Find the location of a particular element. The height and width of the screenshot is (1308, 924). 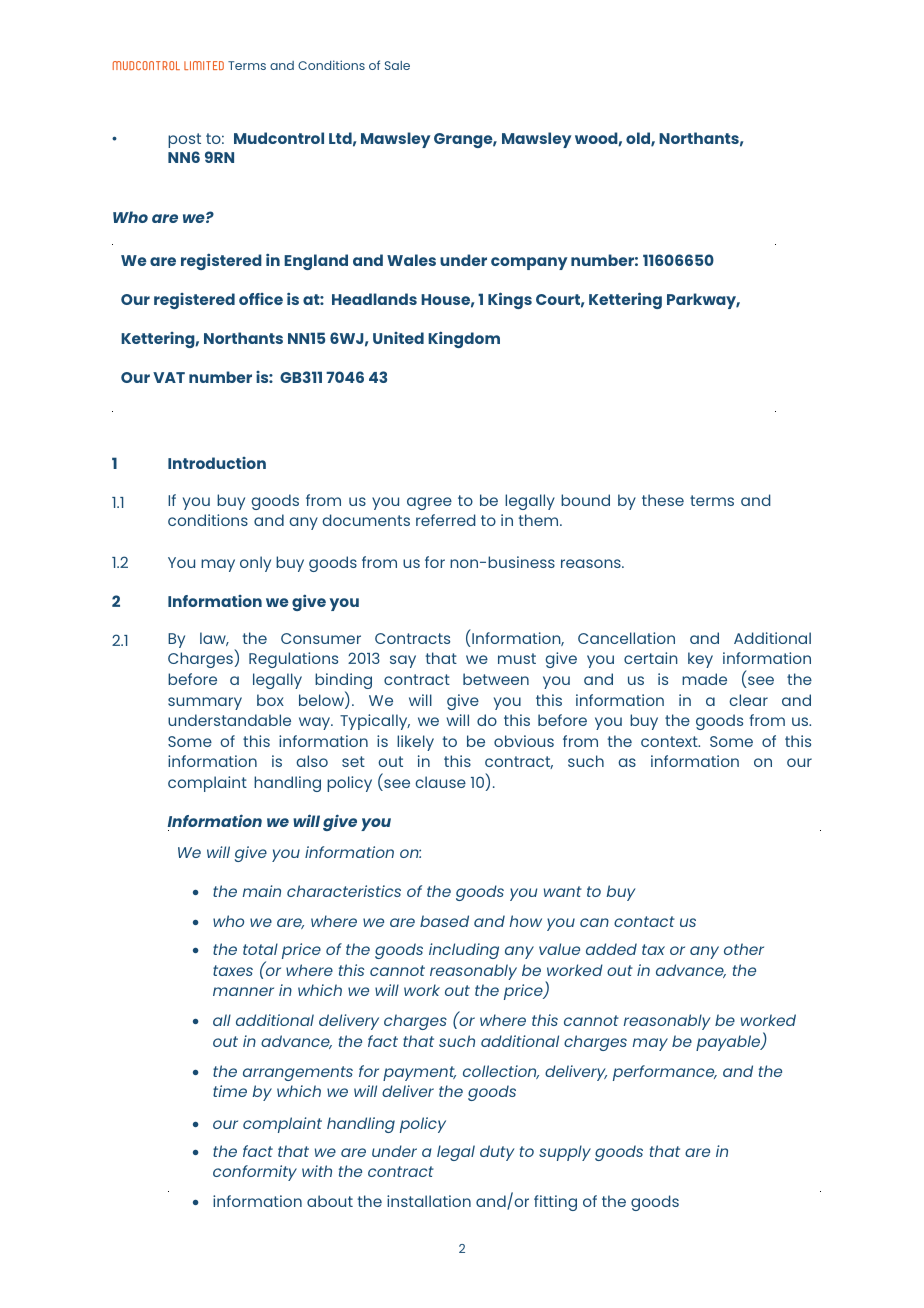

company is located at coordinates (529, 263).
